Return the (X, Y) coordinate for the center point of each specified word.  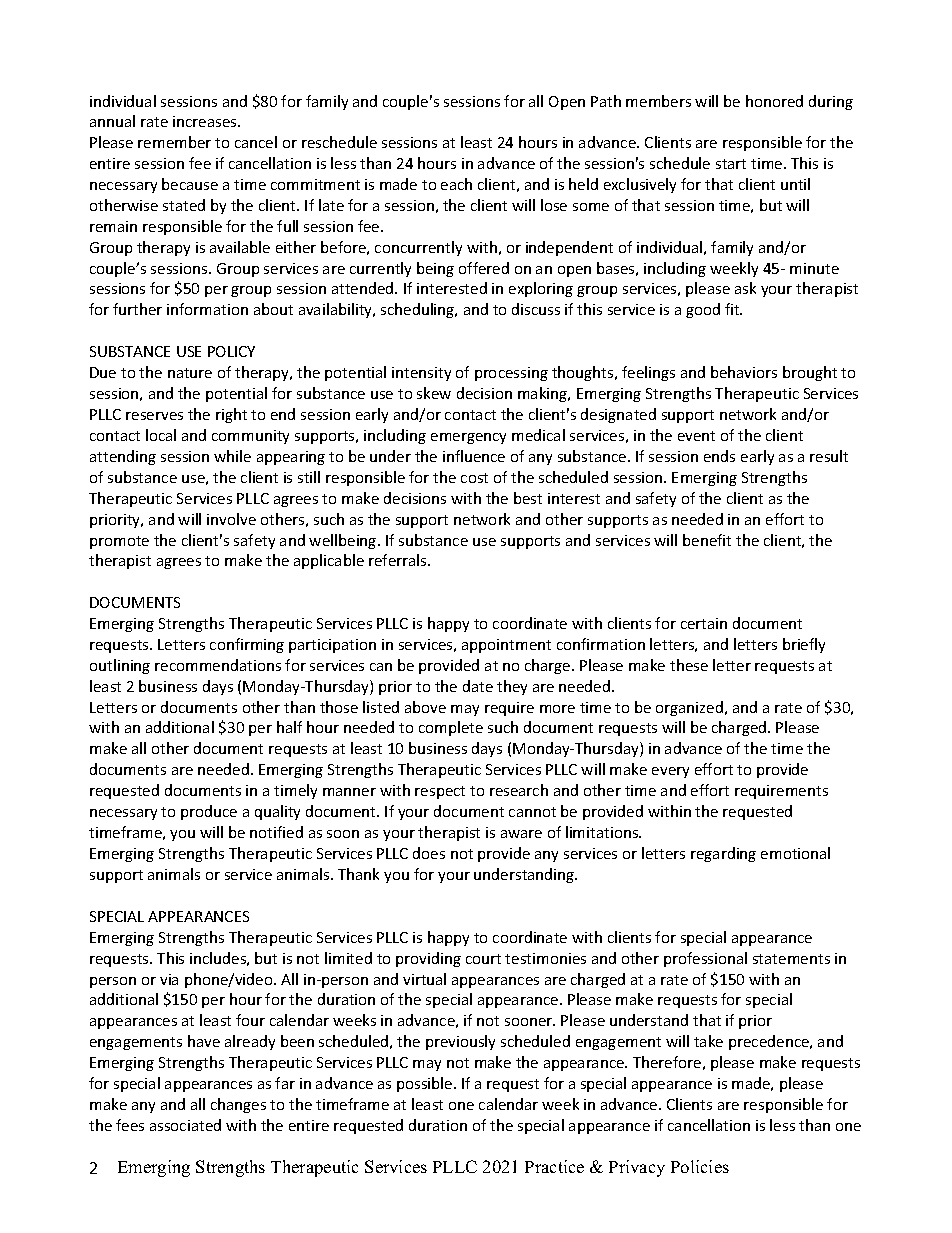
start (731, 164)
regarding (723, 854)
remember (174, 142)
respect (440, 792)
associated (185, 1125)
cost (474, 478)
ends (719, 456)
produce (209, 812)
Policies (700, 1166)
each (456, 184)
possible (426, 1084)
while (232, 456)
